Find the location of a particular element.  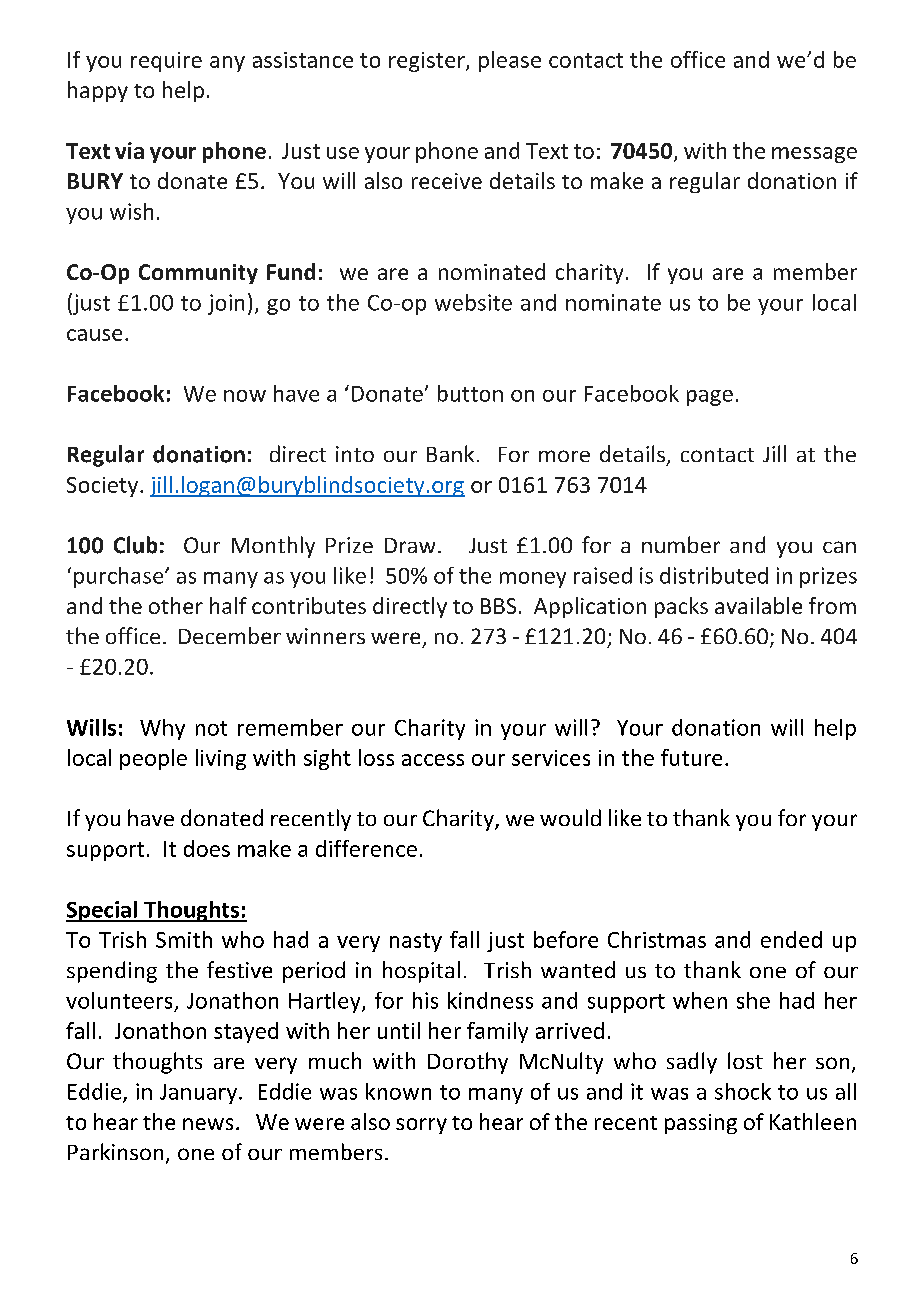

website is located at coordinates (473, 302).
